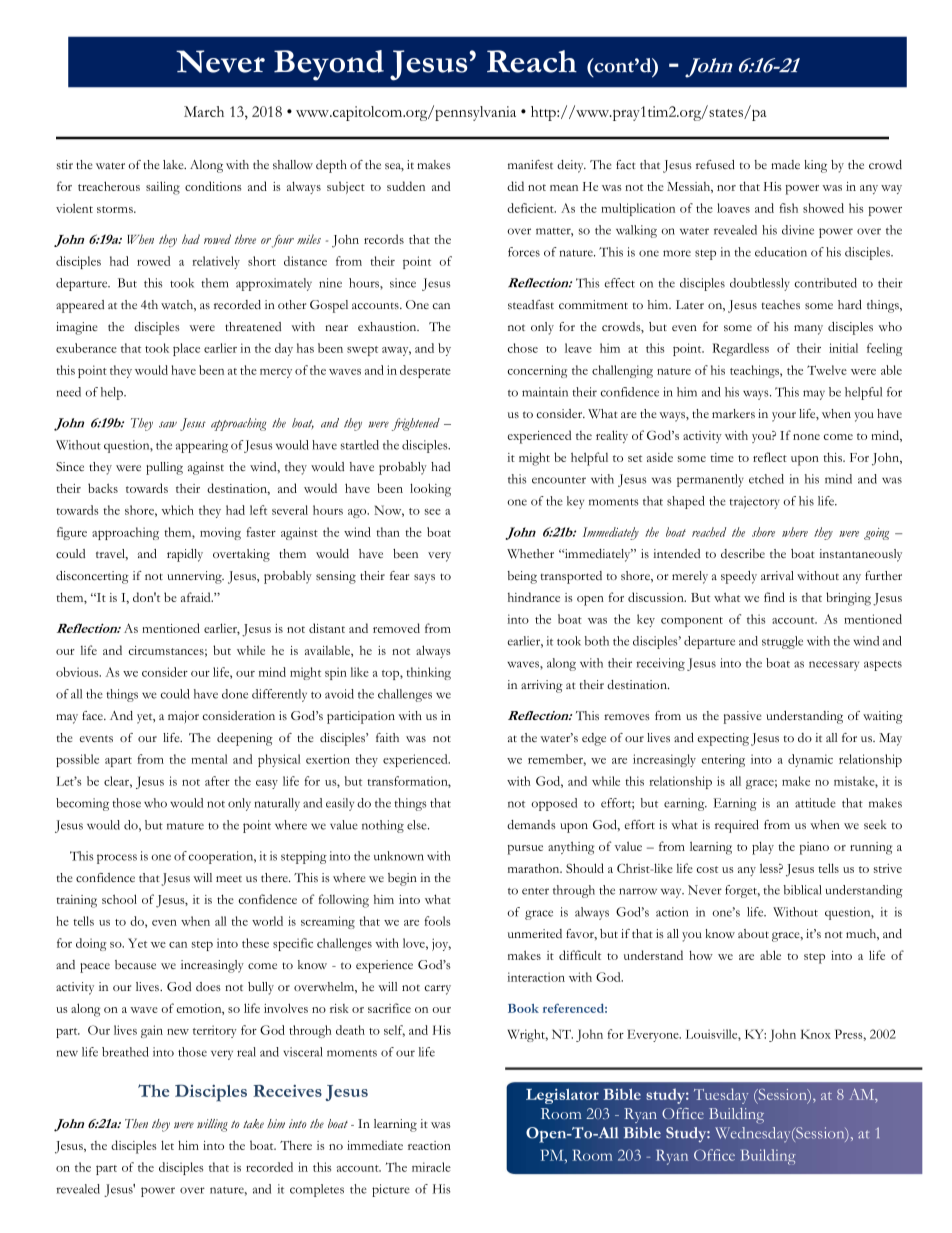  I want to click on made, so click(785, 164).
